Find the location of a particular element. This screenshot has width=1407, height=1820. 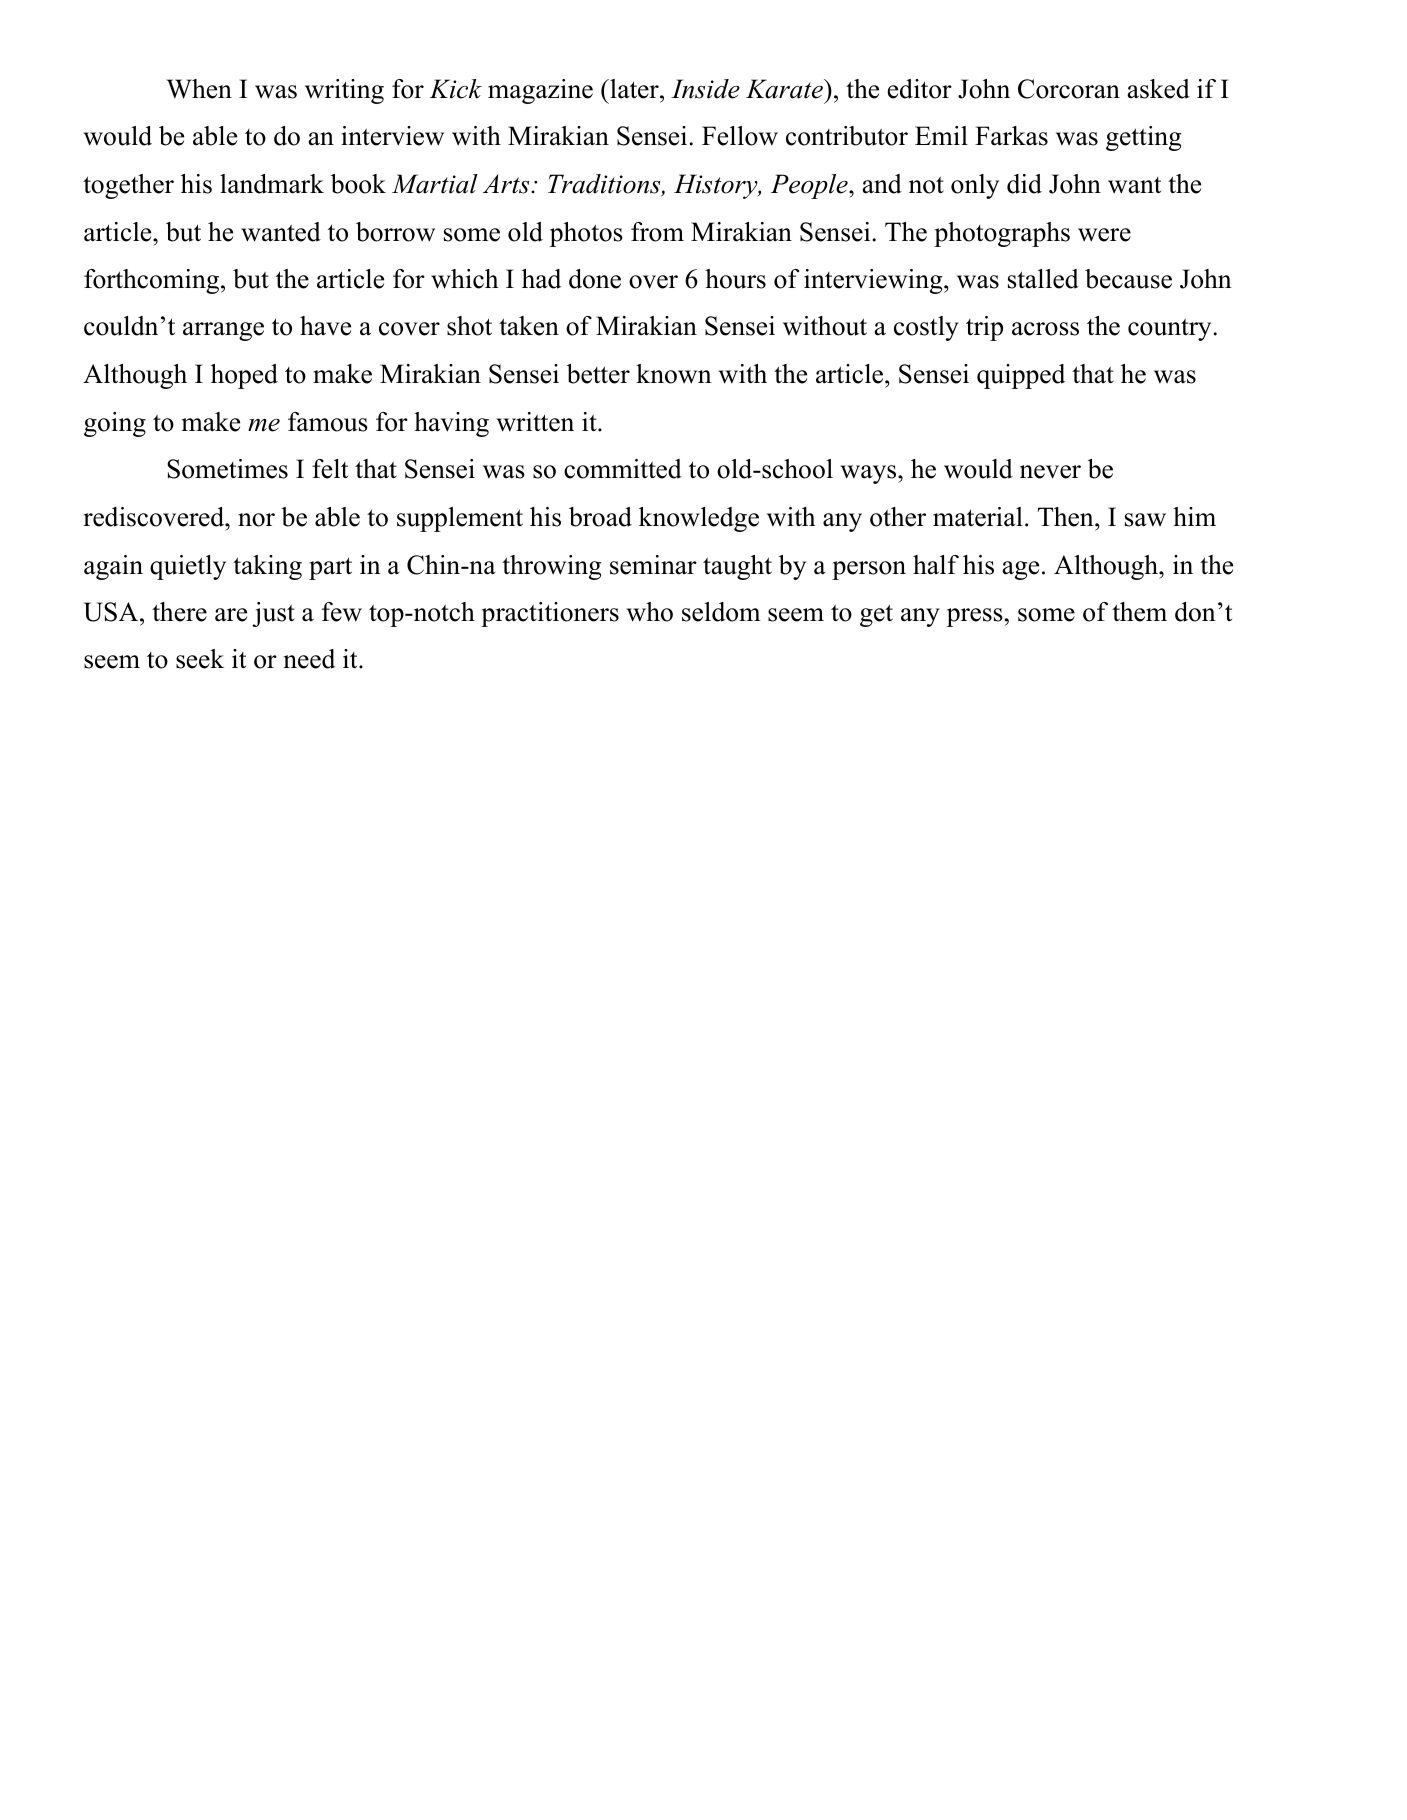

nor is located at coordinates (256, 520).
